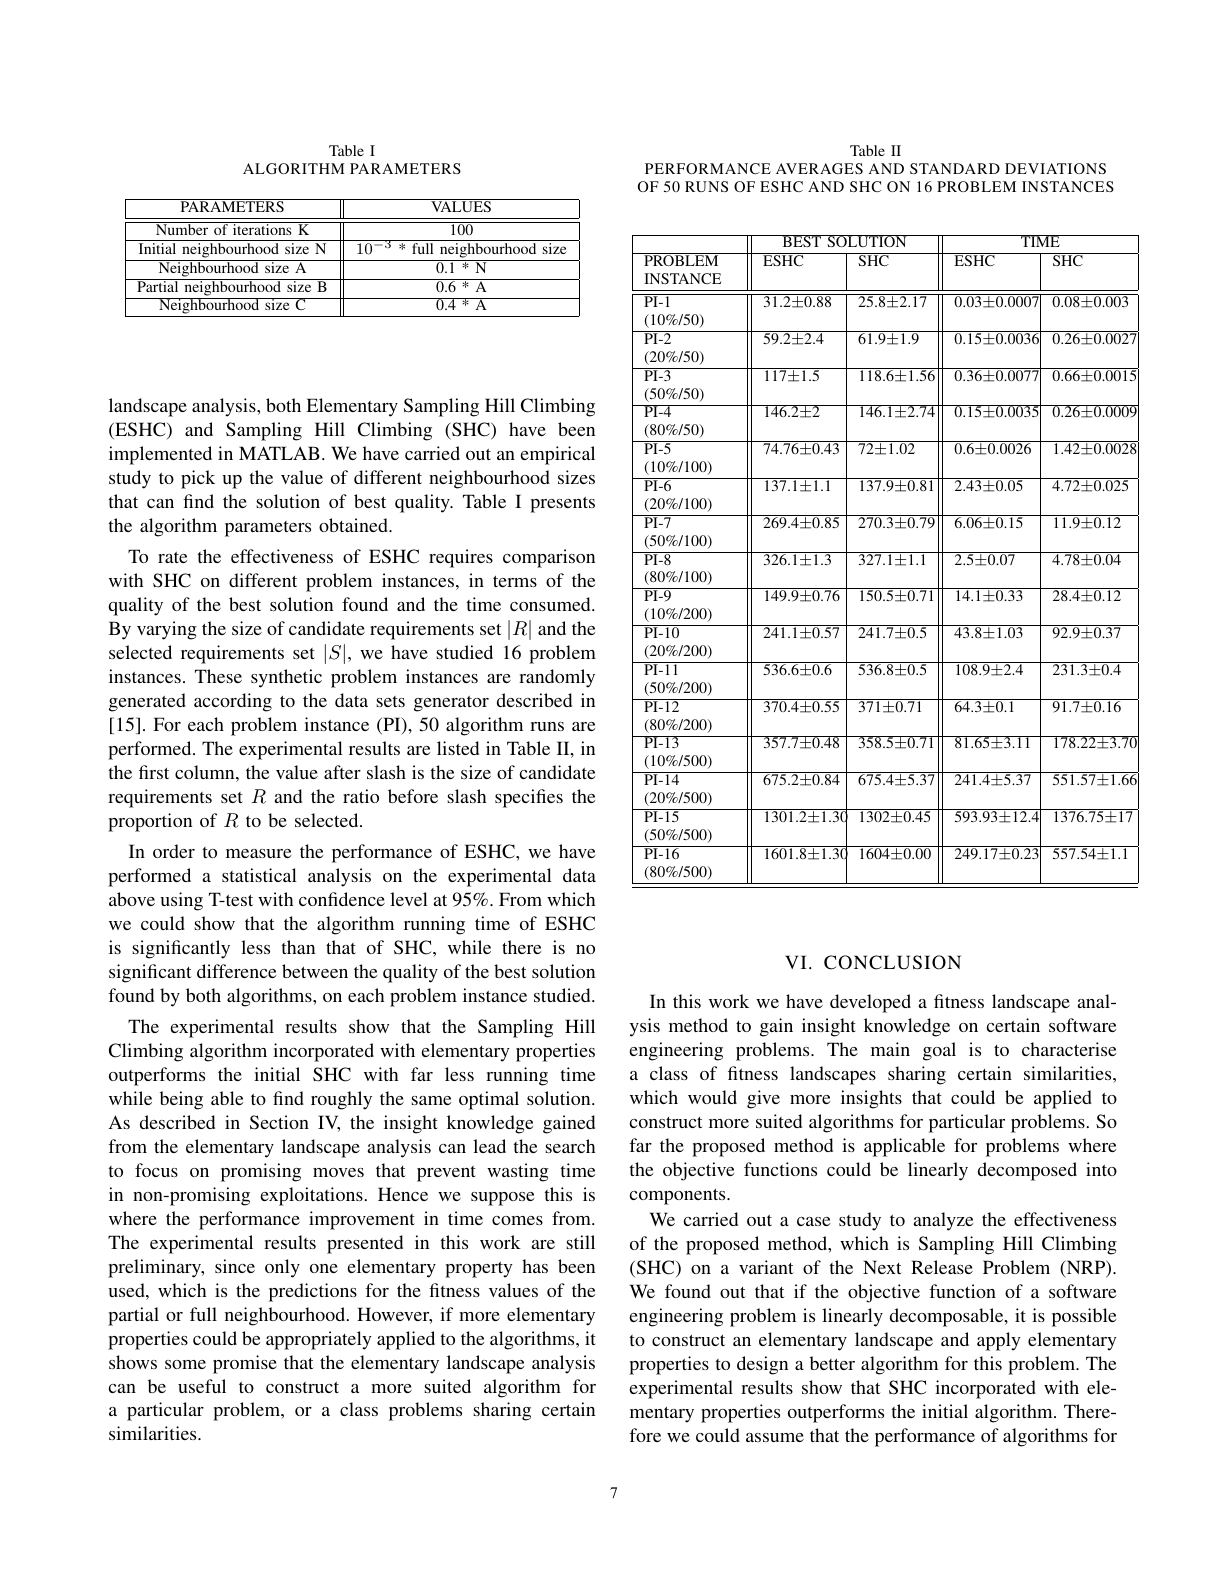 This screenshot has width=1228, height=1589. Describe the element at coordinates (557, 455) in the screenshot. I see `empirical` at that location.
